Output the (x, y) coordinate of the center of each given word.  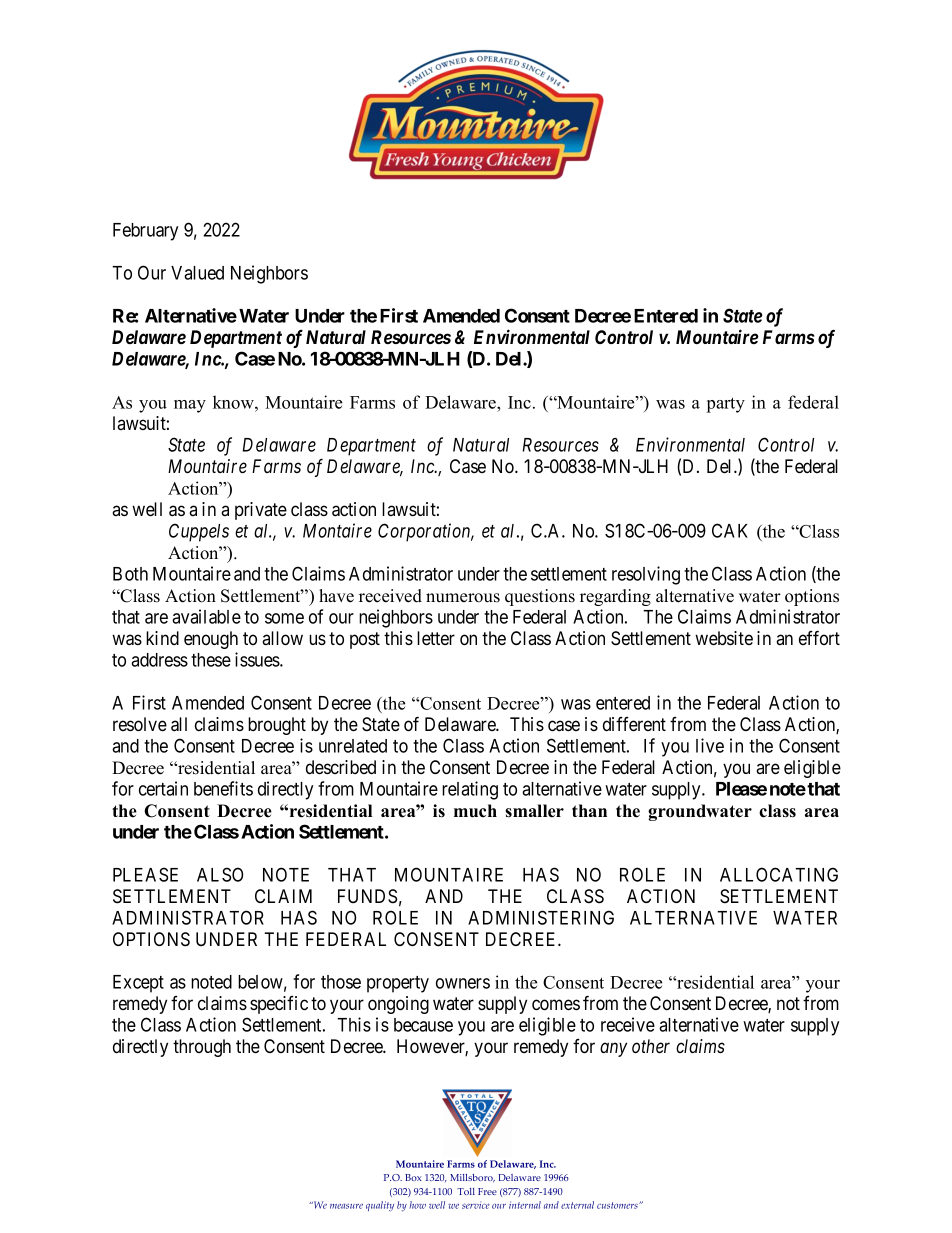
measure (346, 1206)
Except (138, 984)
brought (277, 726)
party (726, 405)
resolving (646, 575)
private (261, 511)
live (710, 745)
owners (463, 983)
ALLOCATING (779, 874)
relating (470, 790)
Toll (466, 1191)
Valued (197, 273)
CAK (730, 530)
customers (618, 1205)
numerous (463, 598)
